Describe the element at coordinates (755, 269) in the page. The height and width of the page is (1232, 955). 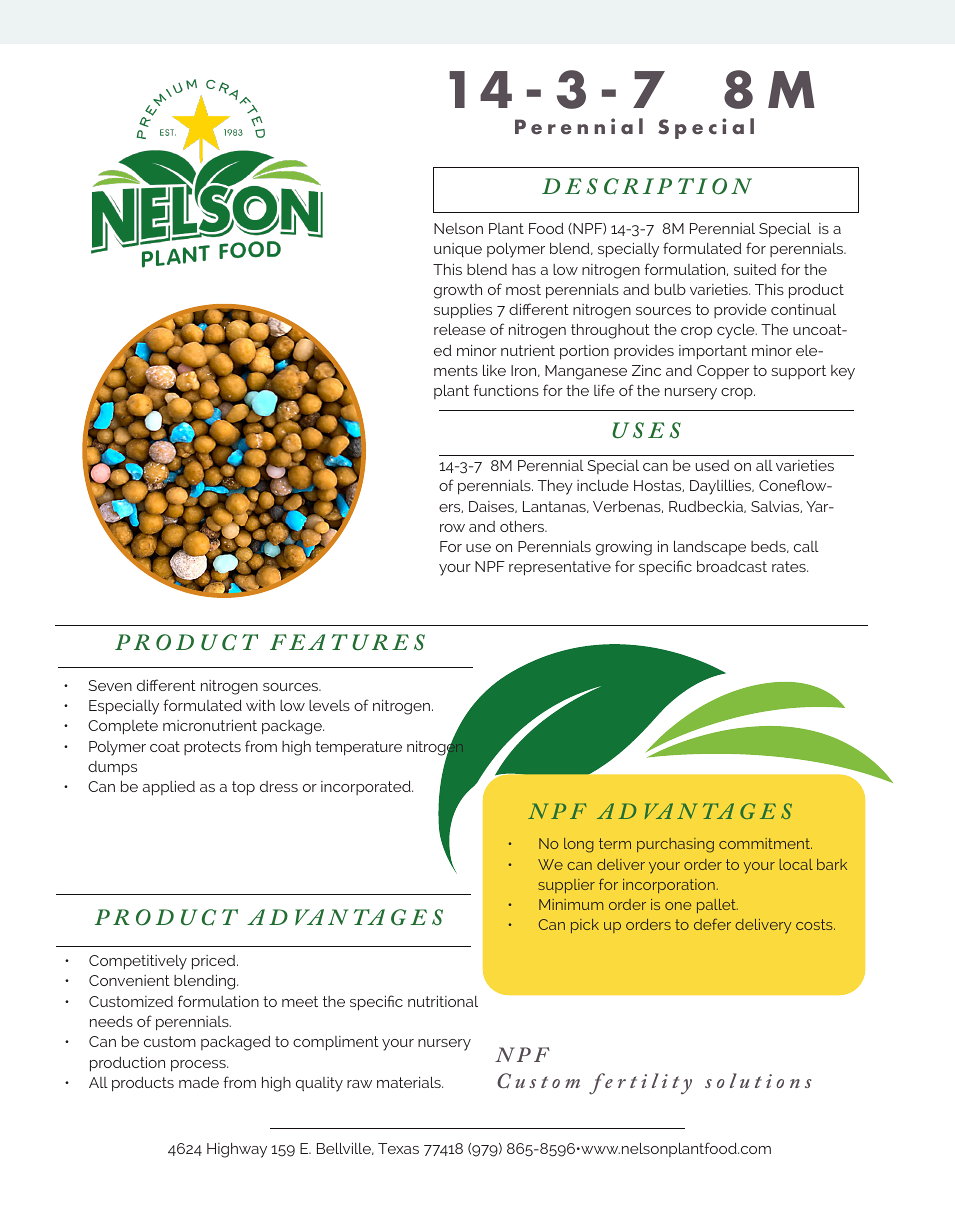
I see `suited` at that location.
